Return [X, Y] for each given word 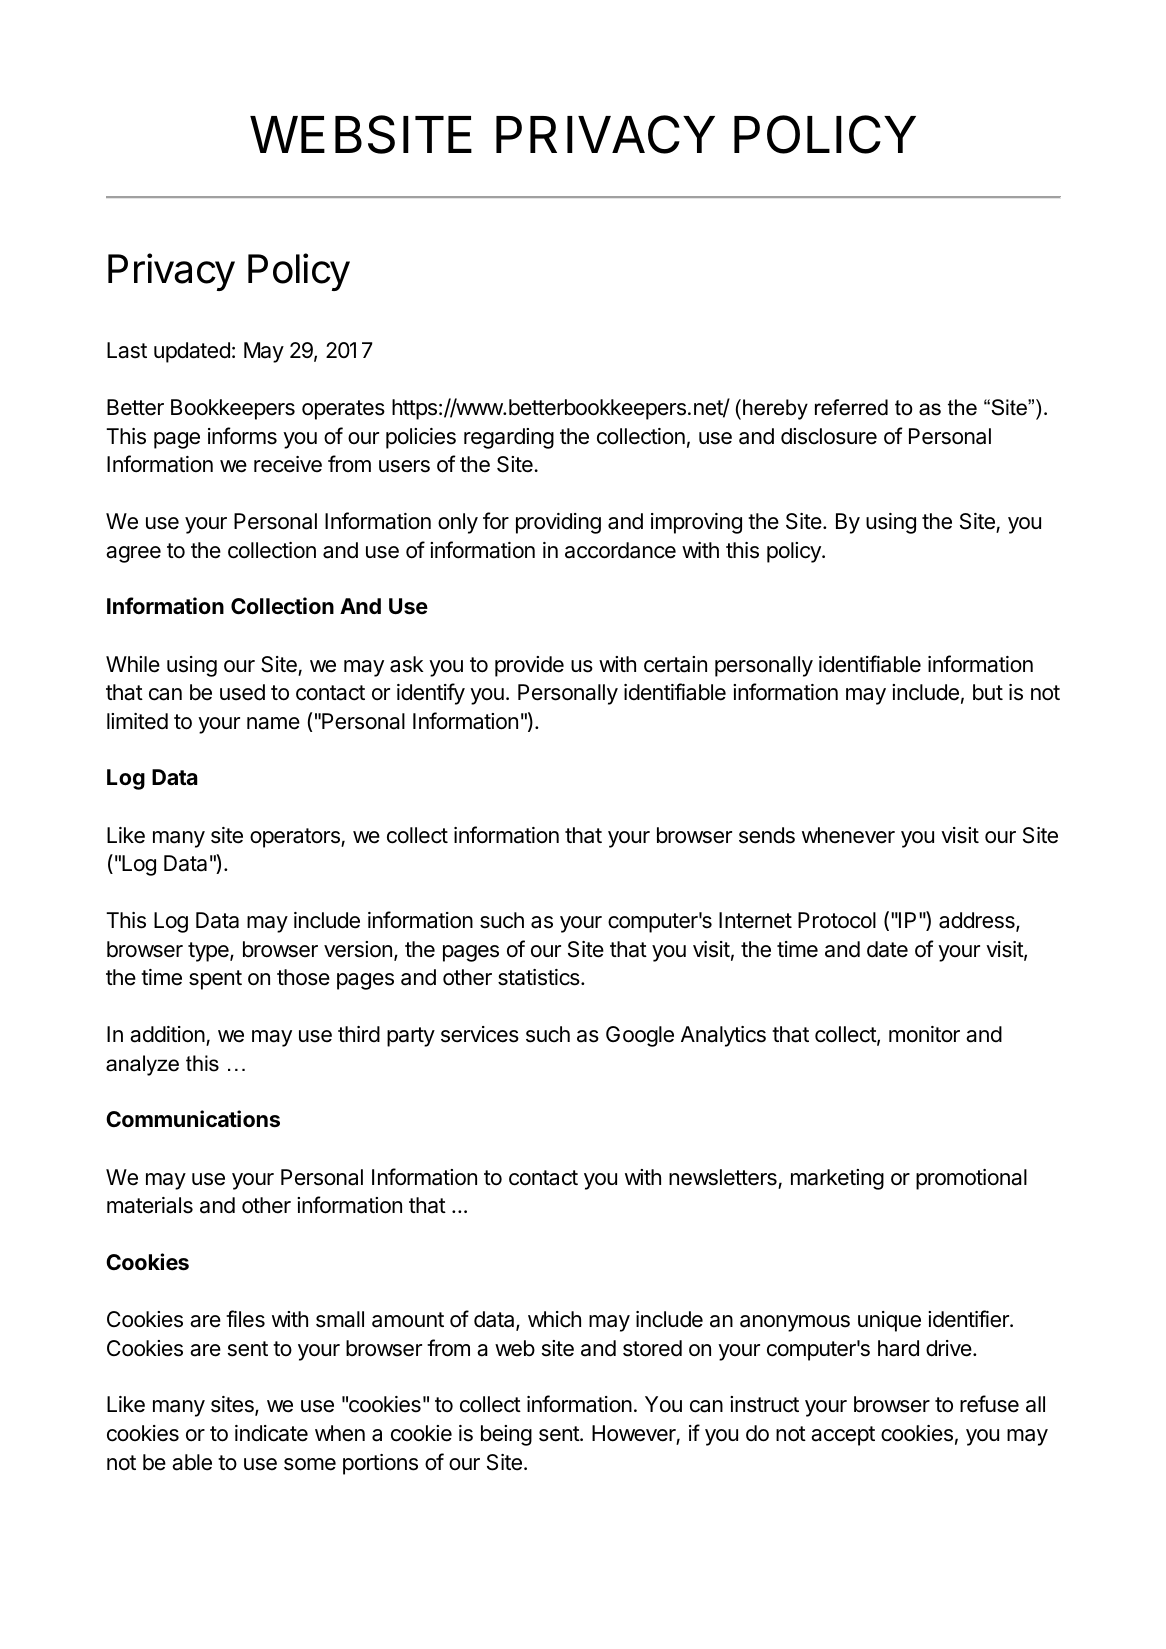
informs [242, 436]
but [988, 692]
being [506, 1435]
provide [529, 666]
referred [851, 407]
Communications [193, 1119]
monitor [924, 1034]
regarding [509, 438]
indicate [271, 1433]
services [480, 1034]
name [273, 723]
